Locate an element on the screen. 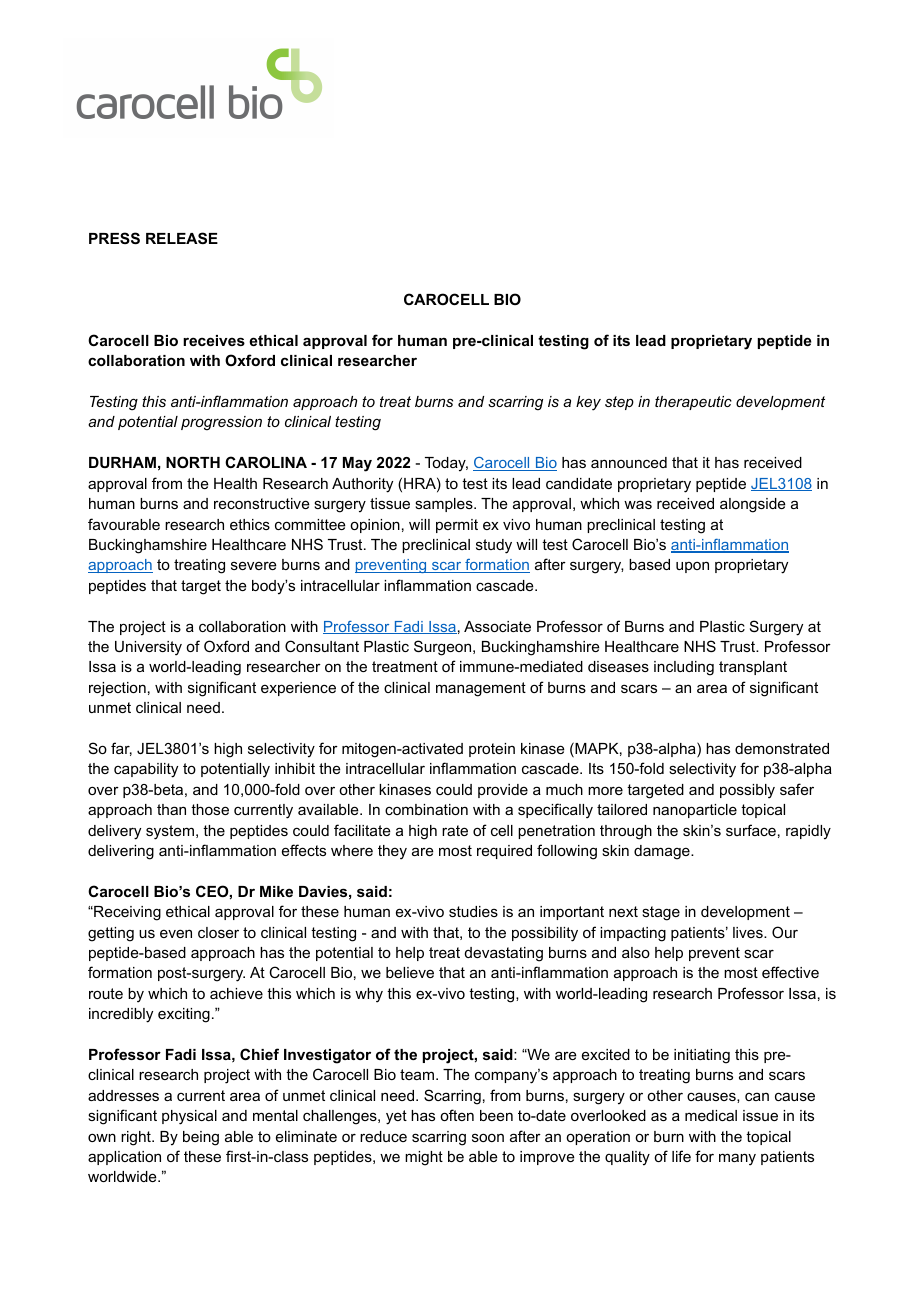 This screenshot has width=924, height=1308. rejection is located at coordinates (117, 689).
